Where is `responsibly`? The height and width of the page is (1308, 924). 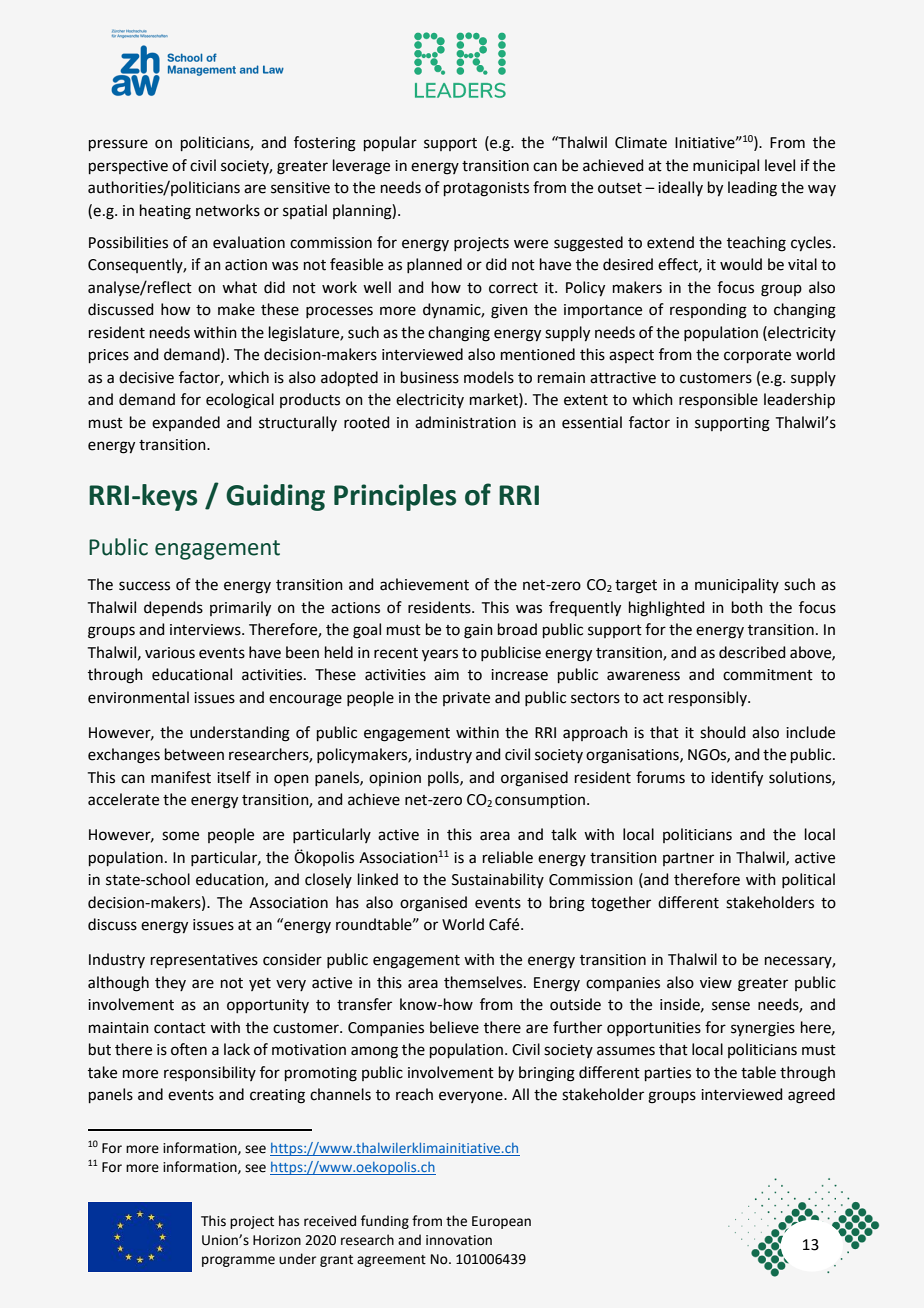
responsibly is located at coordinates (709, 698).
